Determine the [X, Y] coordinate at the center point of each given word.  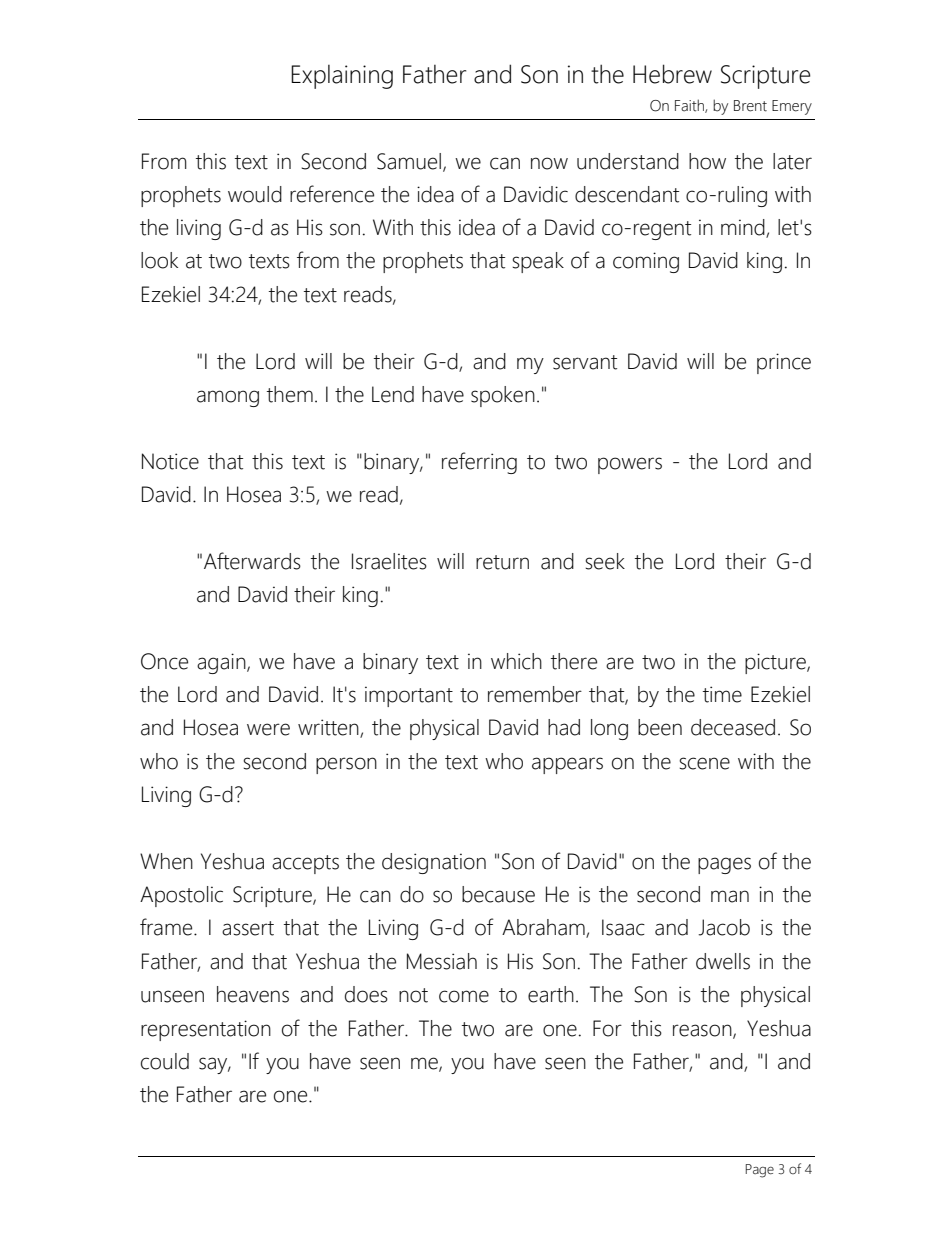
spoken [503, 396]
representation [206, 1030]
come [464, 996]
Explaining [342, 77]
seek [605, 561]
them [290, 394]
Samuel [409, 161]
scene [704, 763]
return [502, 562]
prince [784, 363]
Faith [690, 106]
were [268, 729]
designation [434, 863]
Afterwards [252, 561]
